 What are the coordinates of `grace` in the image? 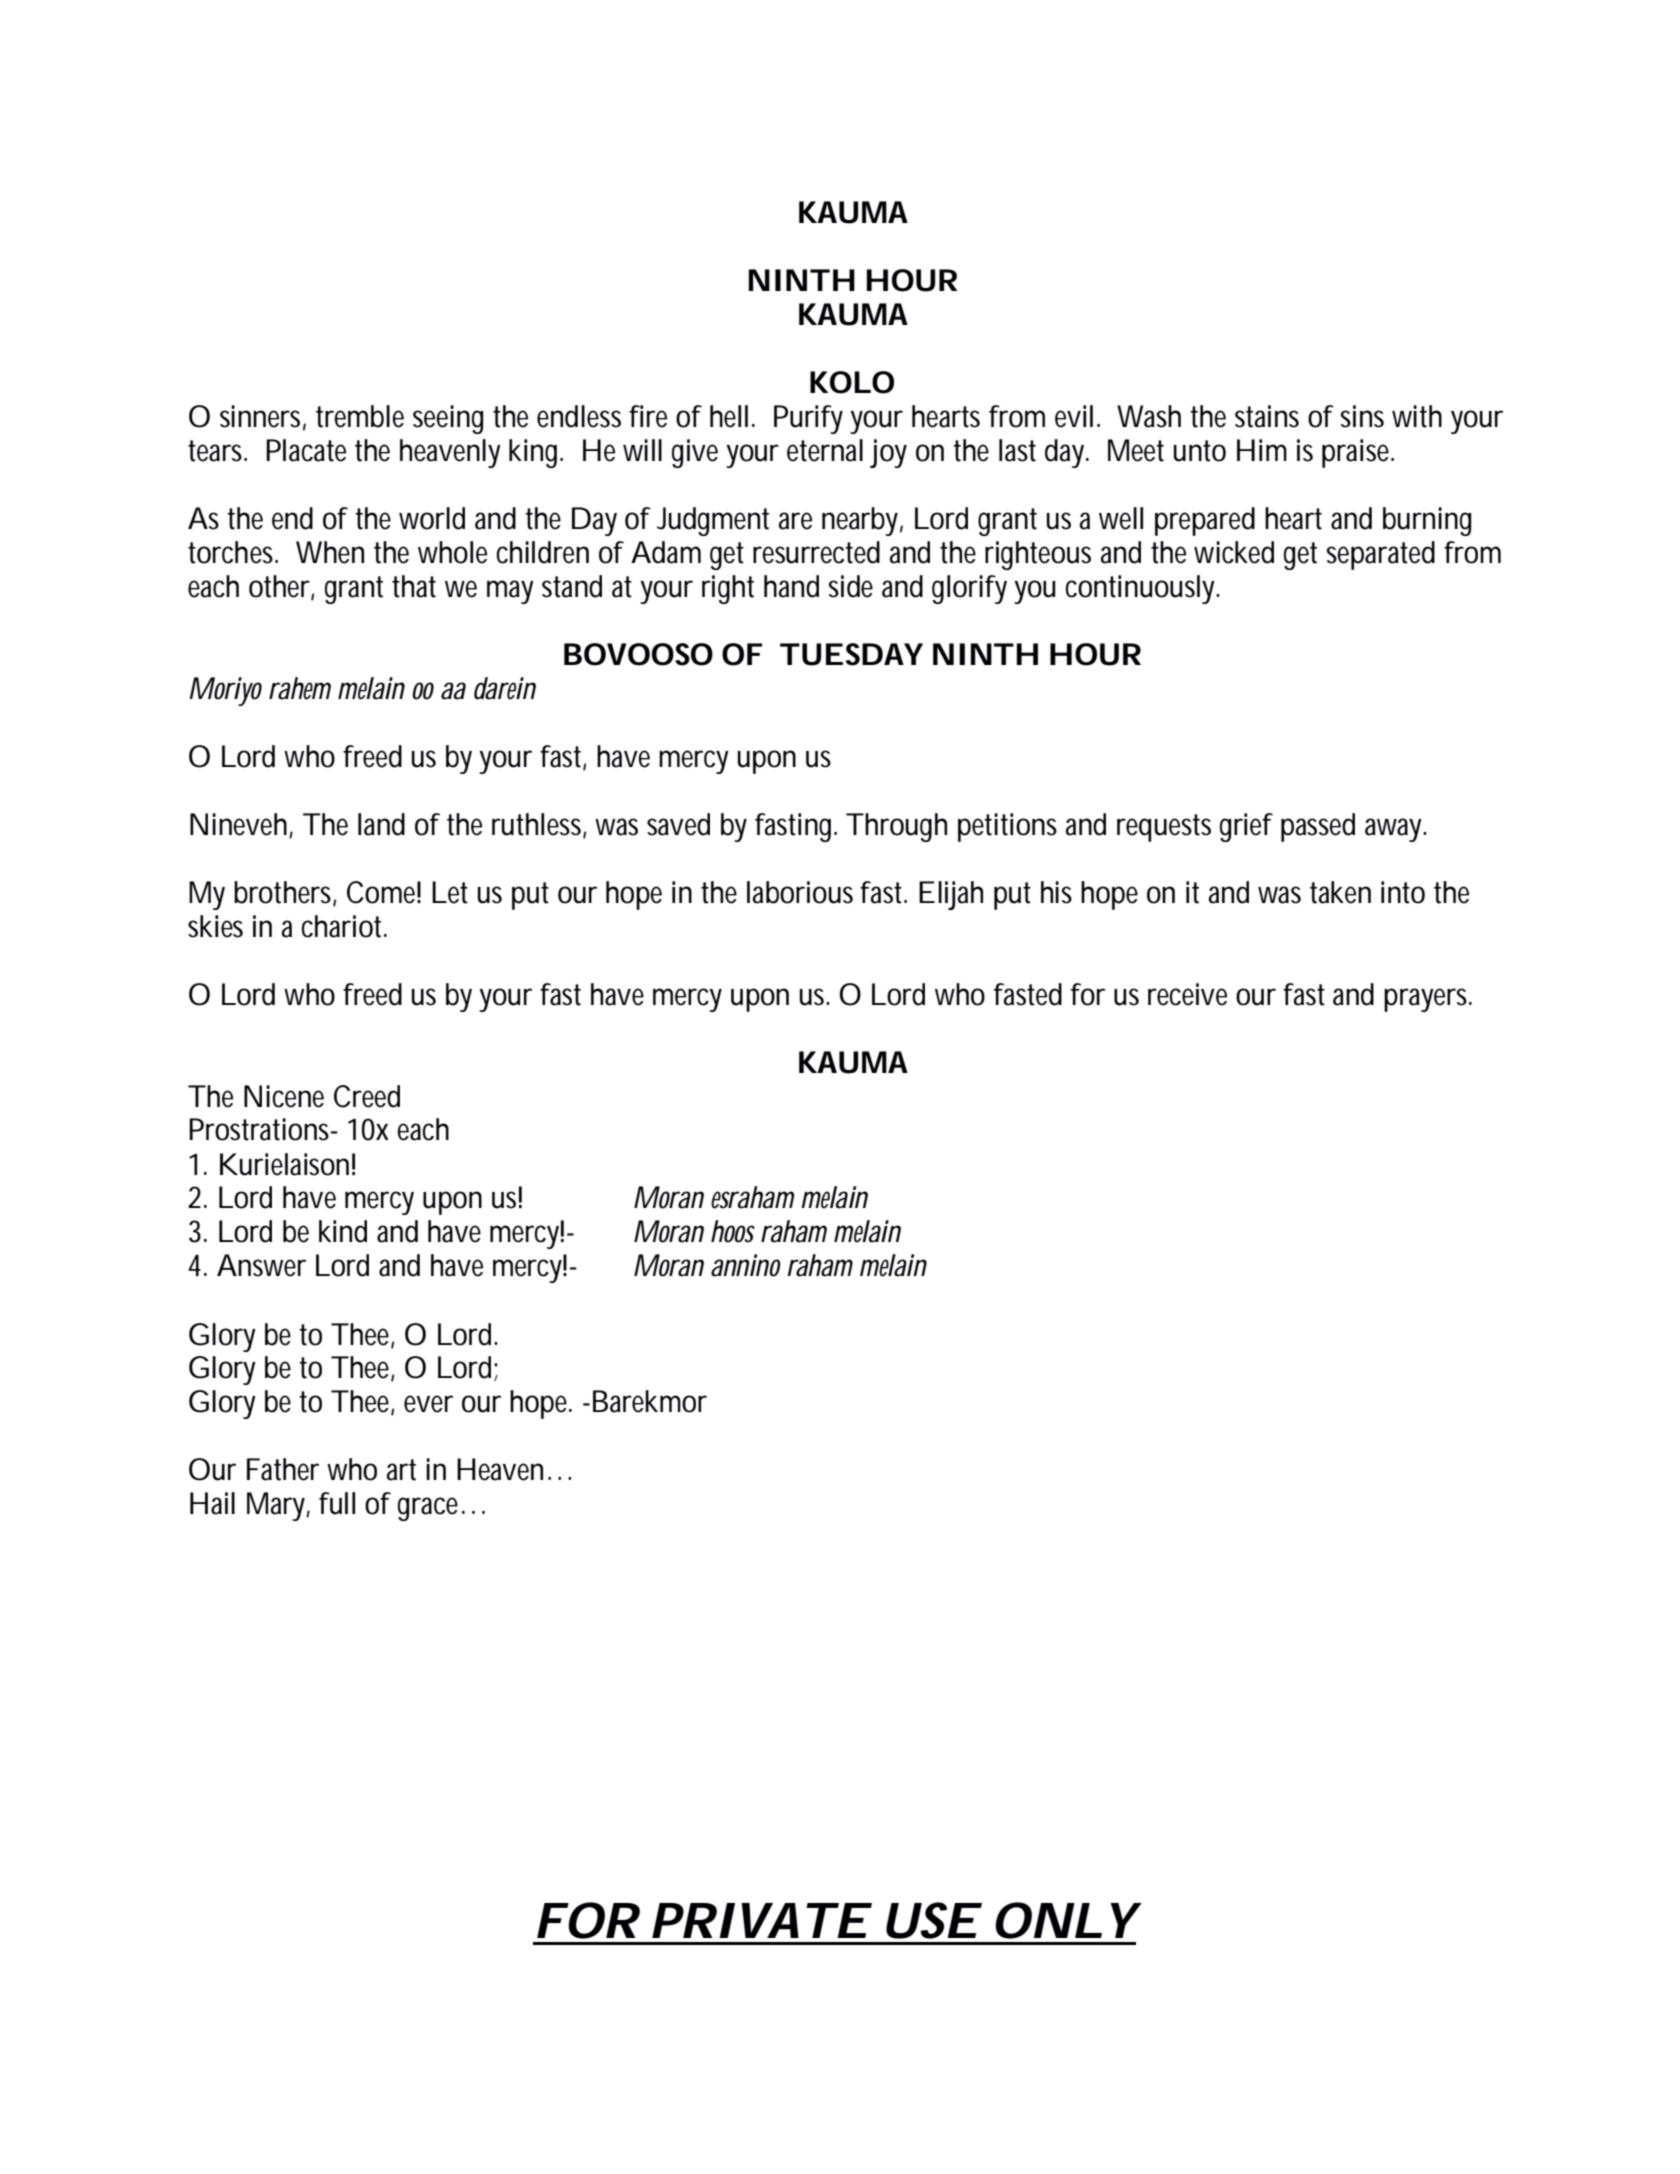 It's located at (431, 1509).
